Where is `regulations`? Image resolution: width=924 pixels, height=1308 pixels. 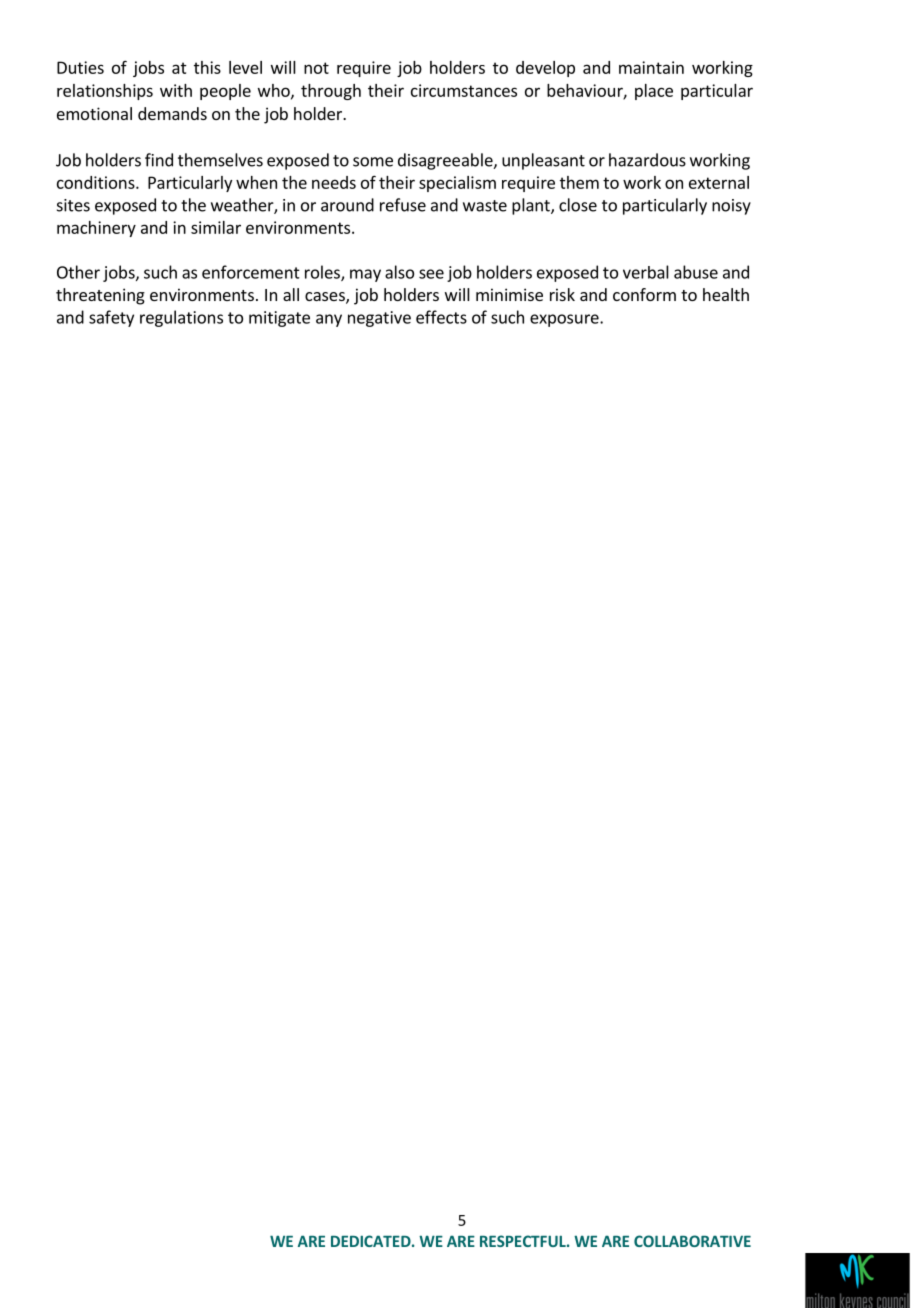
regulations is located at coordinates (181, 318).
